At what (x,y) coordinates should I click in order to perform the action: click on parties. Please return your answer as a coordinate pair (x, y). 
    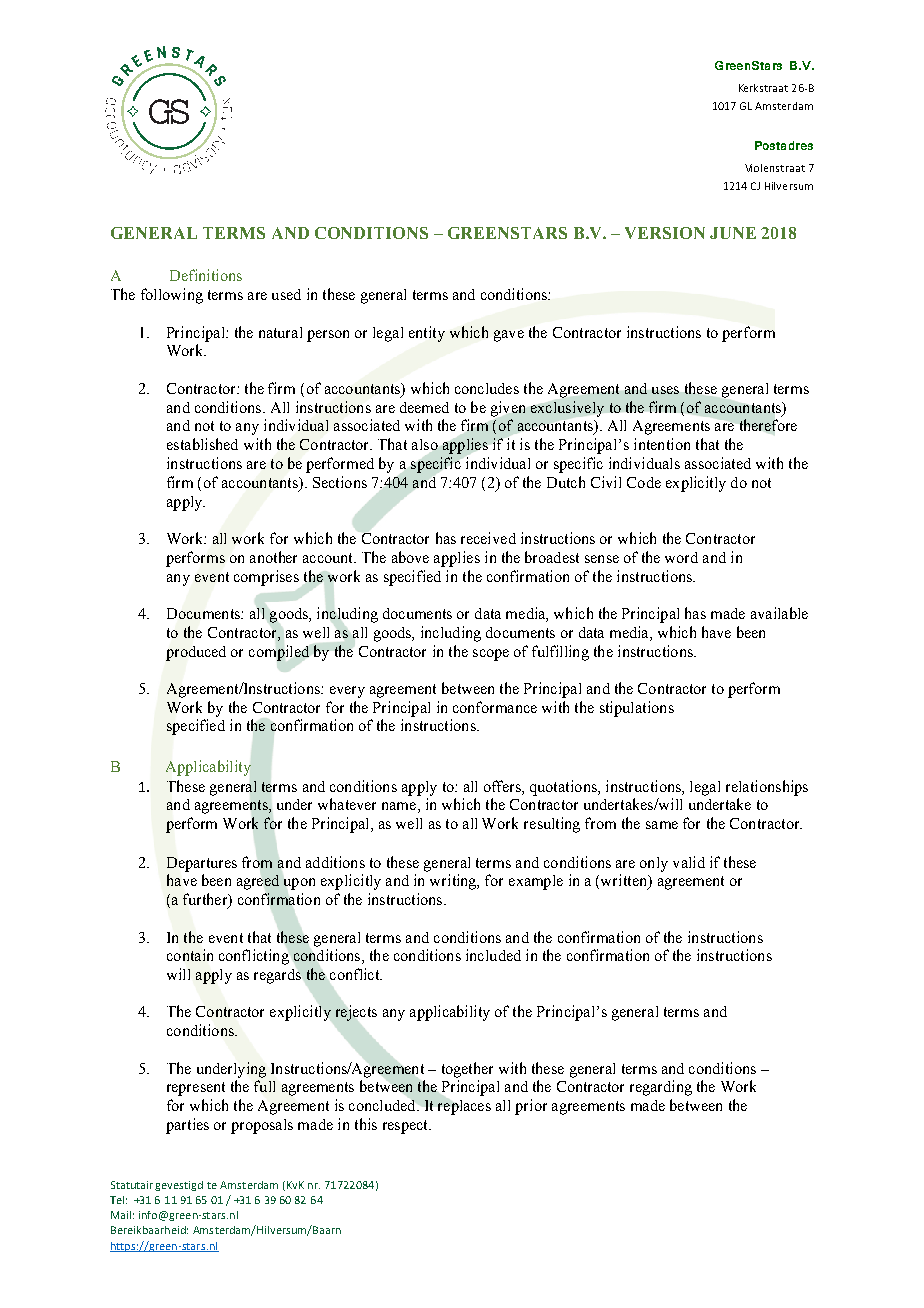
    Looking at the image, I should click on (187, 1126).
